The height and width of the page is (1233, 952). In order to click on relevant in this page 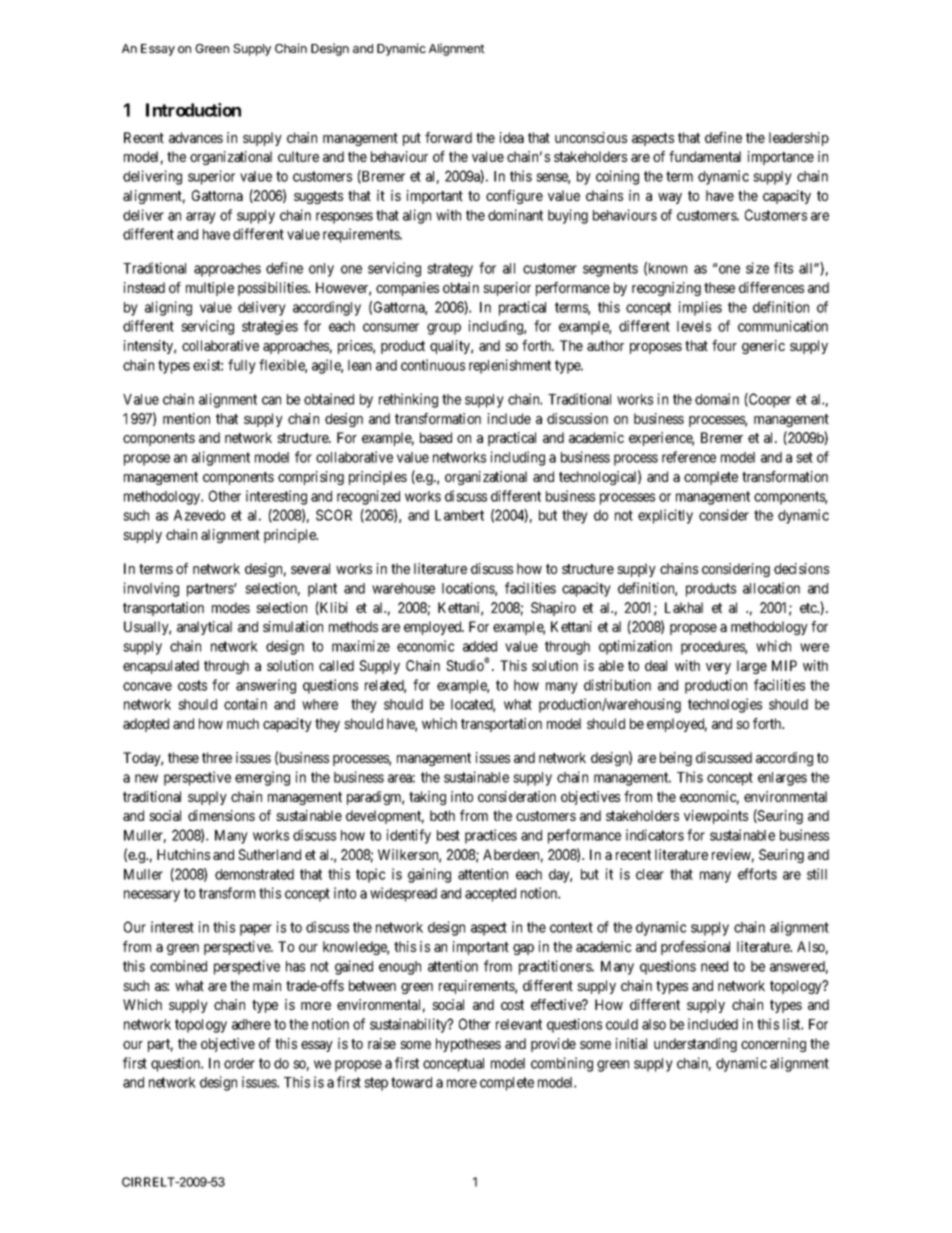, I will do `click(519, 1024)`.
